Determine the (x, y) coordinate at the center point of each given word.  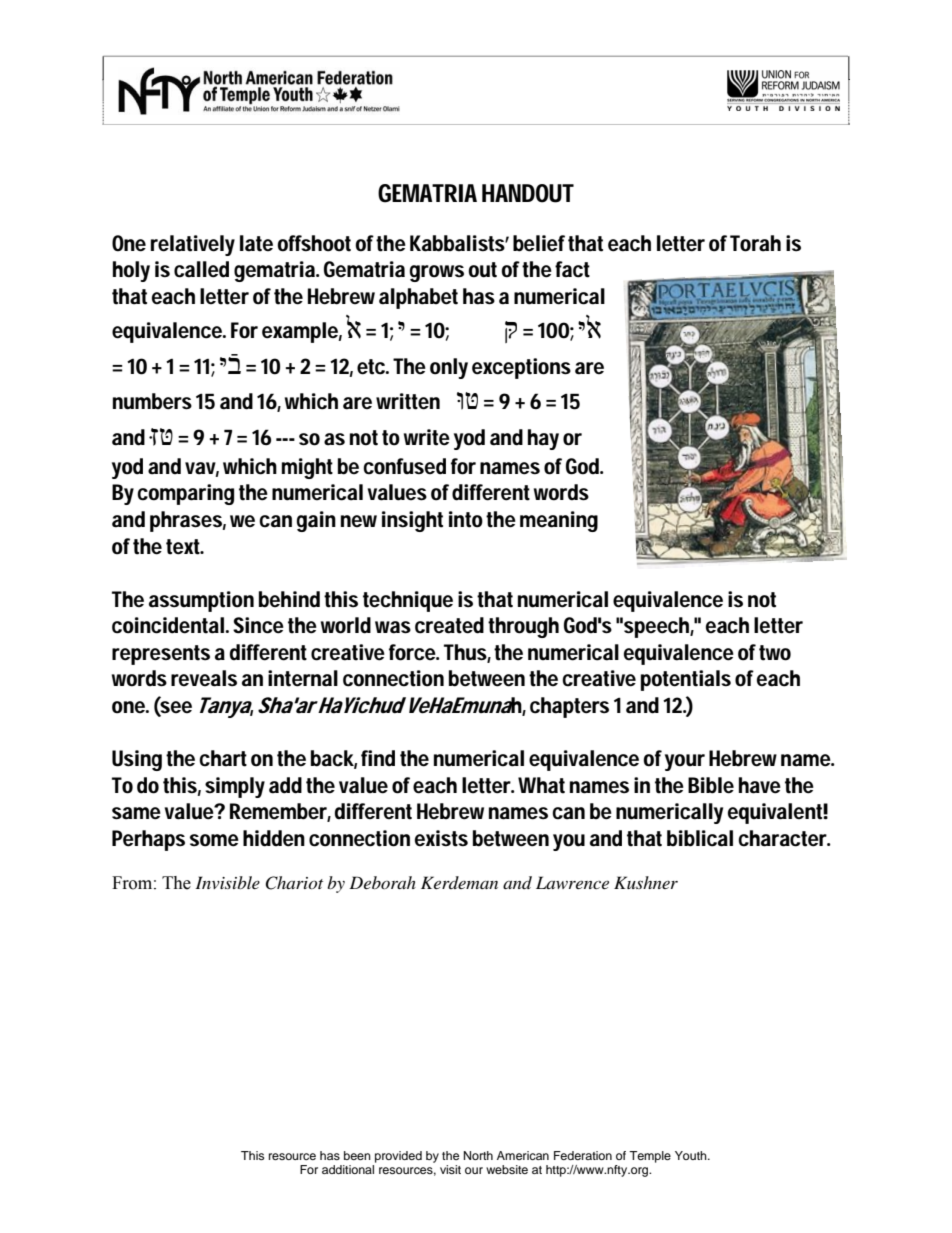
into (466, 519)
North (478, 1155)
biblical (700, 838)
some (214, 840)
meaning (559, 521)
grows (437, 273)
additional (348, 1169)
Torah (755, 243)
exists (441, 838)
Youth (692, 1155)
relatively (193, 245)
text (185, 547)
